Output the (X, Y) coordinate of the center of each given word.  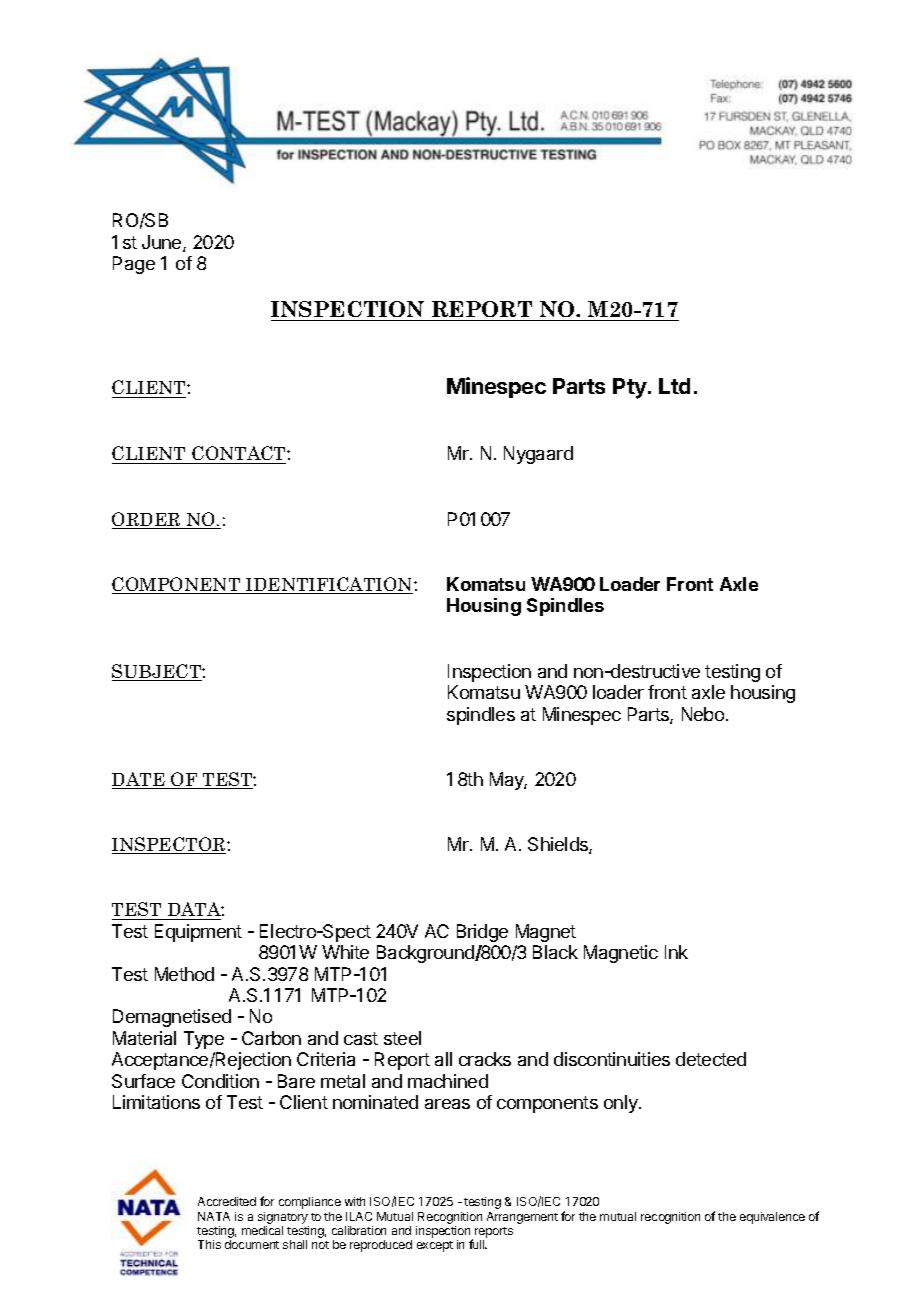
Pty (630, 388)
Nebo (703, 714)
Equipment (198, 933)
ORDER (147, 520)
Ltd (674, 386)
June (163, 243)
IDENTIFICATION (329, 585)
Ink (676, 952)
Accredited (227, 1201)
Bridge (482, 933)
